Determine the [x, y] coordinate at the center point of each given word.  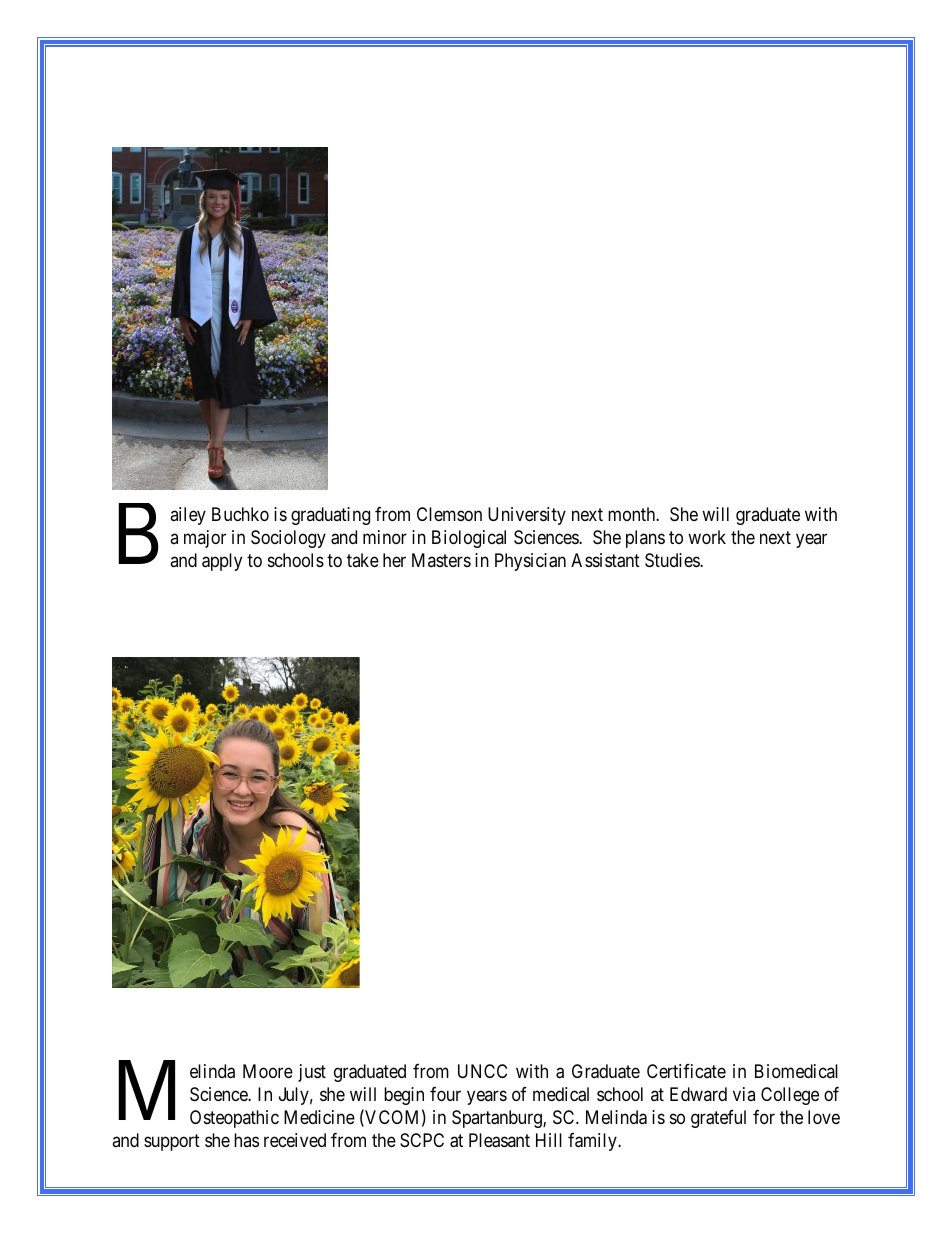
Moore [268, 1071]
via [744, 1094]
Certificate [686, 1071]
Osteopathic [234, 1119]
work [707, 537]
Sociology [288, 539]
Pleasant [499, 1140]
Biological [469, 539]
